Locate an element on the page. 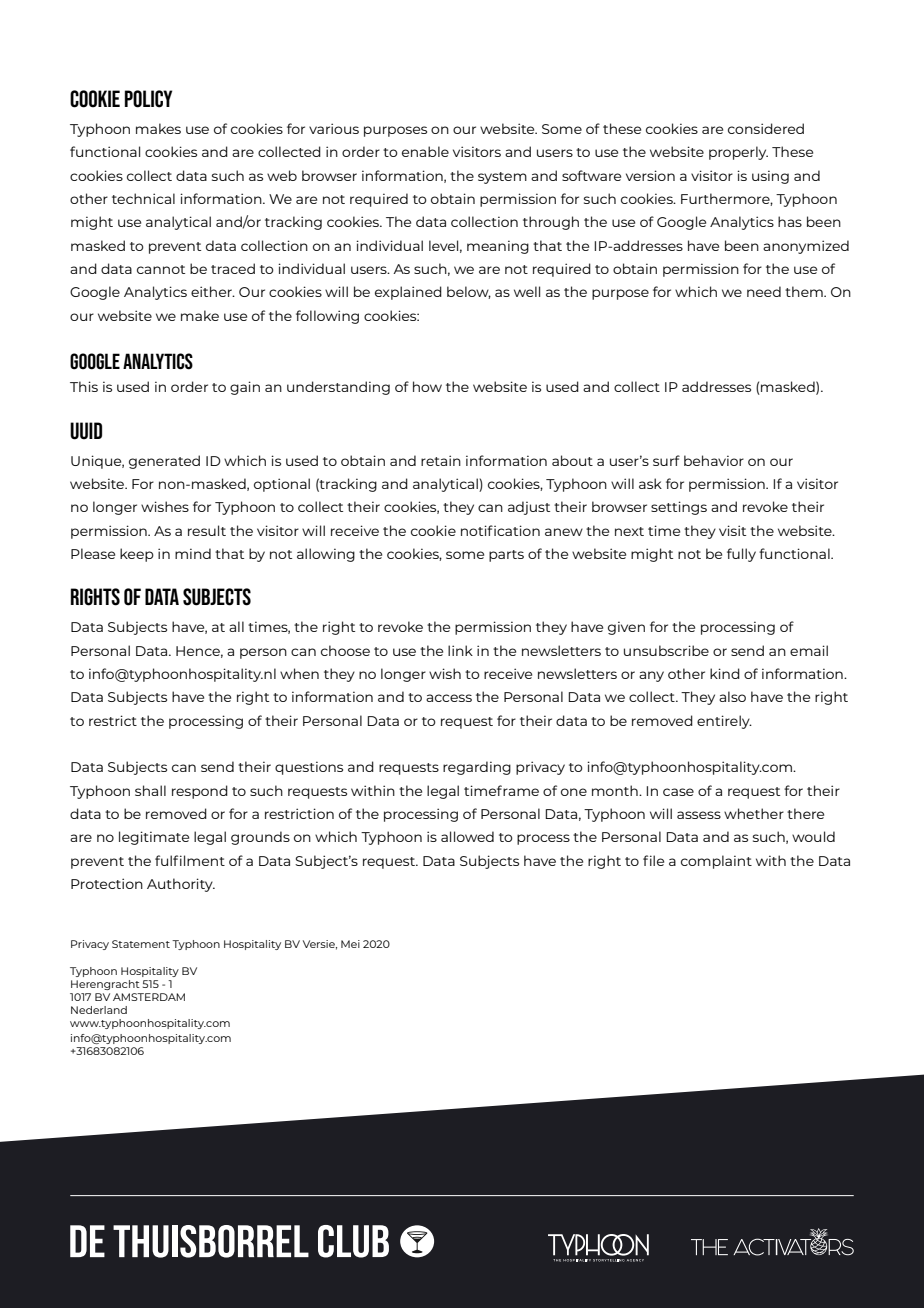 This page has width=924, height=1308. allowed is located at coordinates (467, 836).
